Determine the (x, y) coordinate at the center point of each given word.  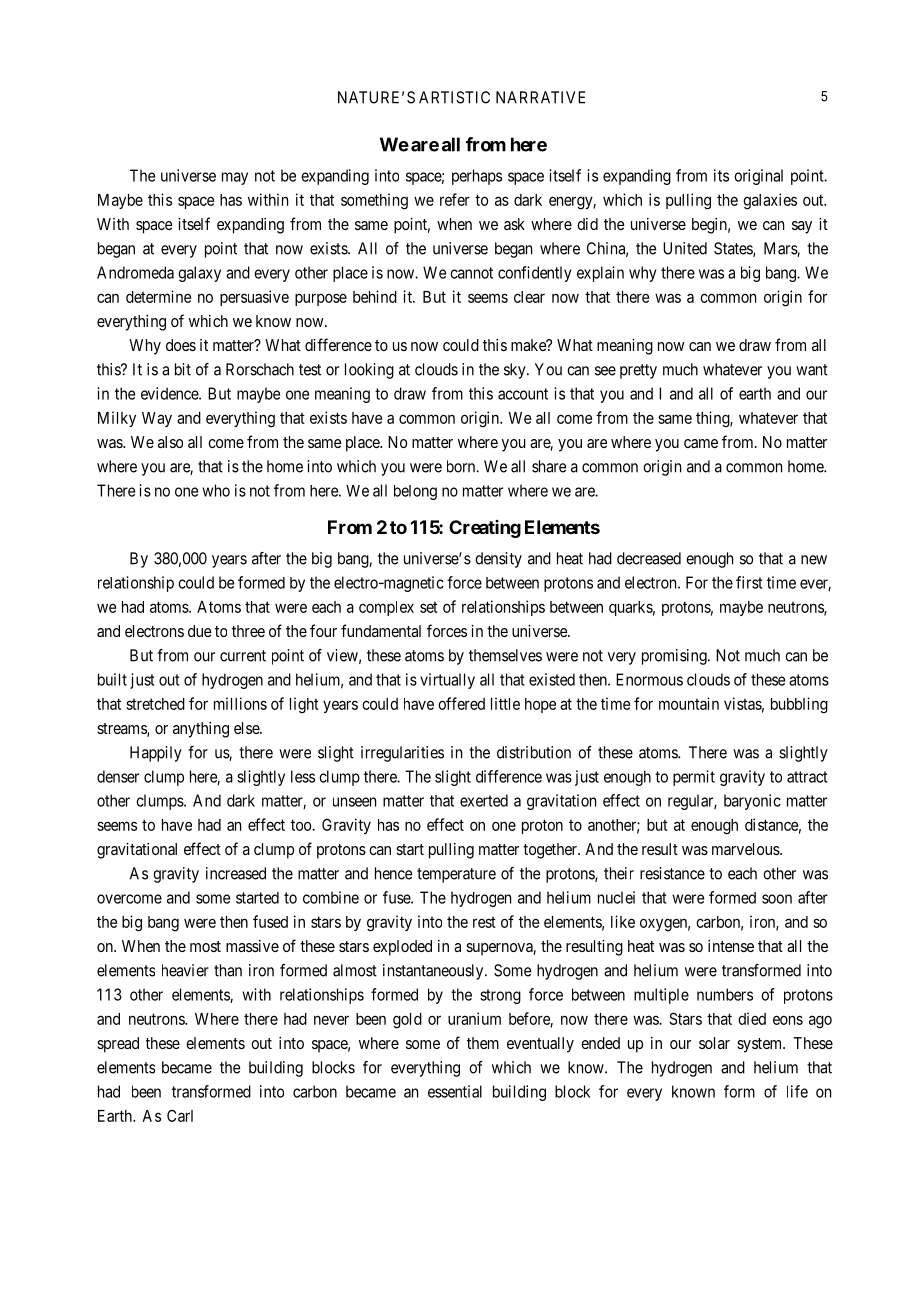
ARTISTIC (454, 97)
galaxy (199, 274)
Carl (180, 1115)
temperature (456, 875)
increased (236, 873)
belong (415, 492)
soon (777, 899)
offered (461, 703)
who (216, 490)
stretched (155, 704)
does (181, 345)
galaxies (770, 201)
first (749, 582)
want (812, 370)
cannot (471, 273)
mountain (689, 703)
